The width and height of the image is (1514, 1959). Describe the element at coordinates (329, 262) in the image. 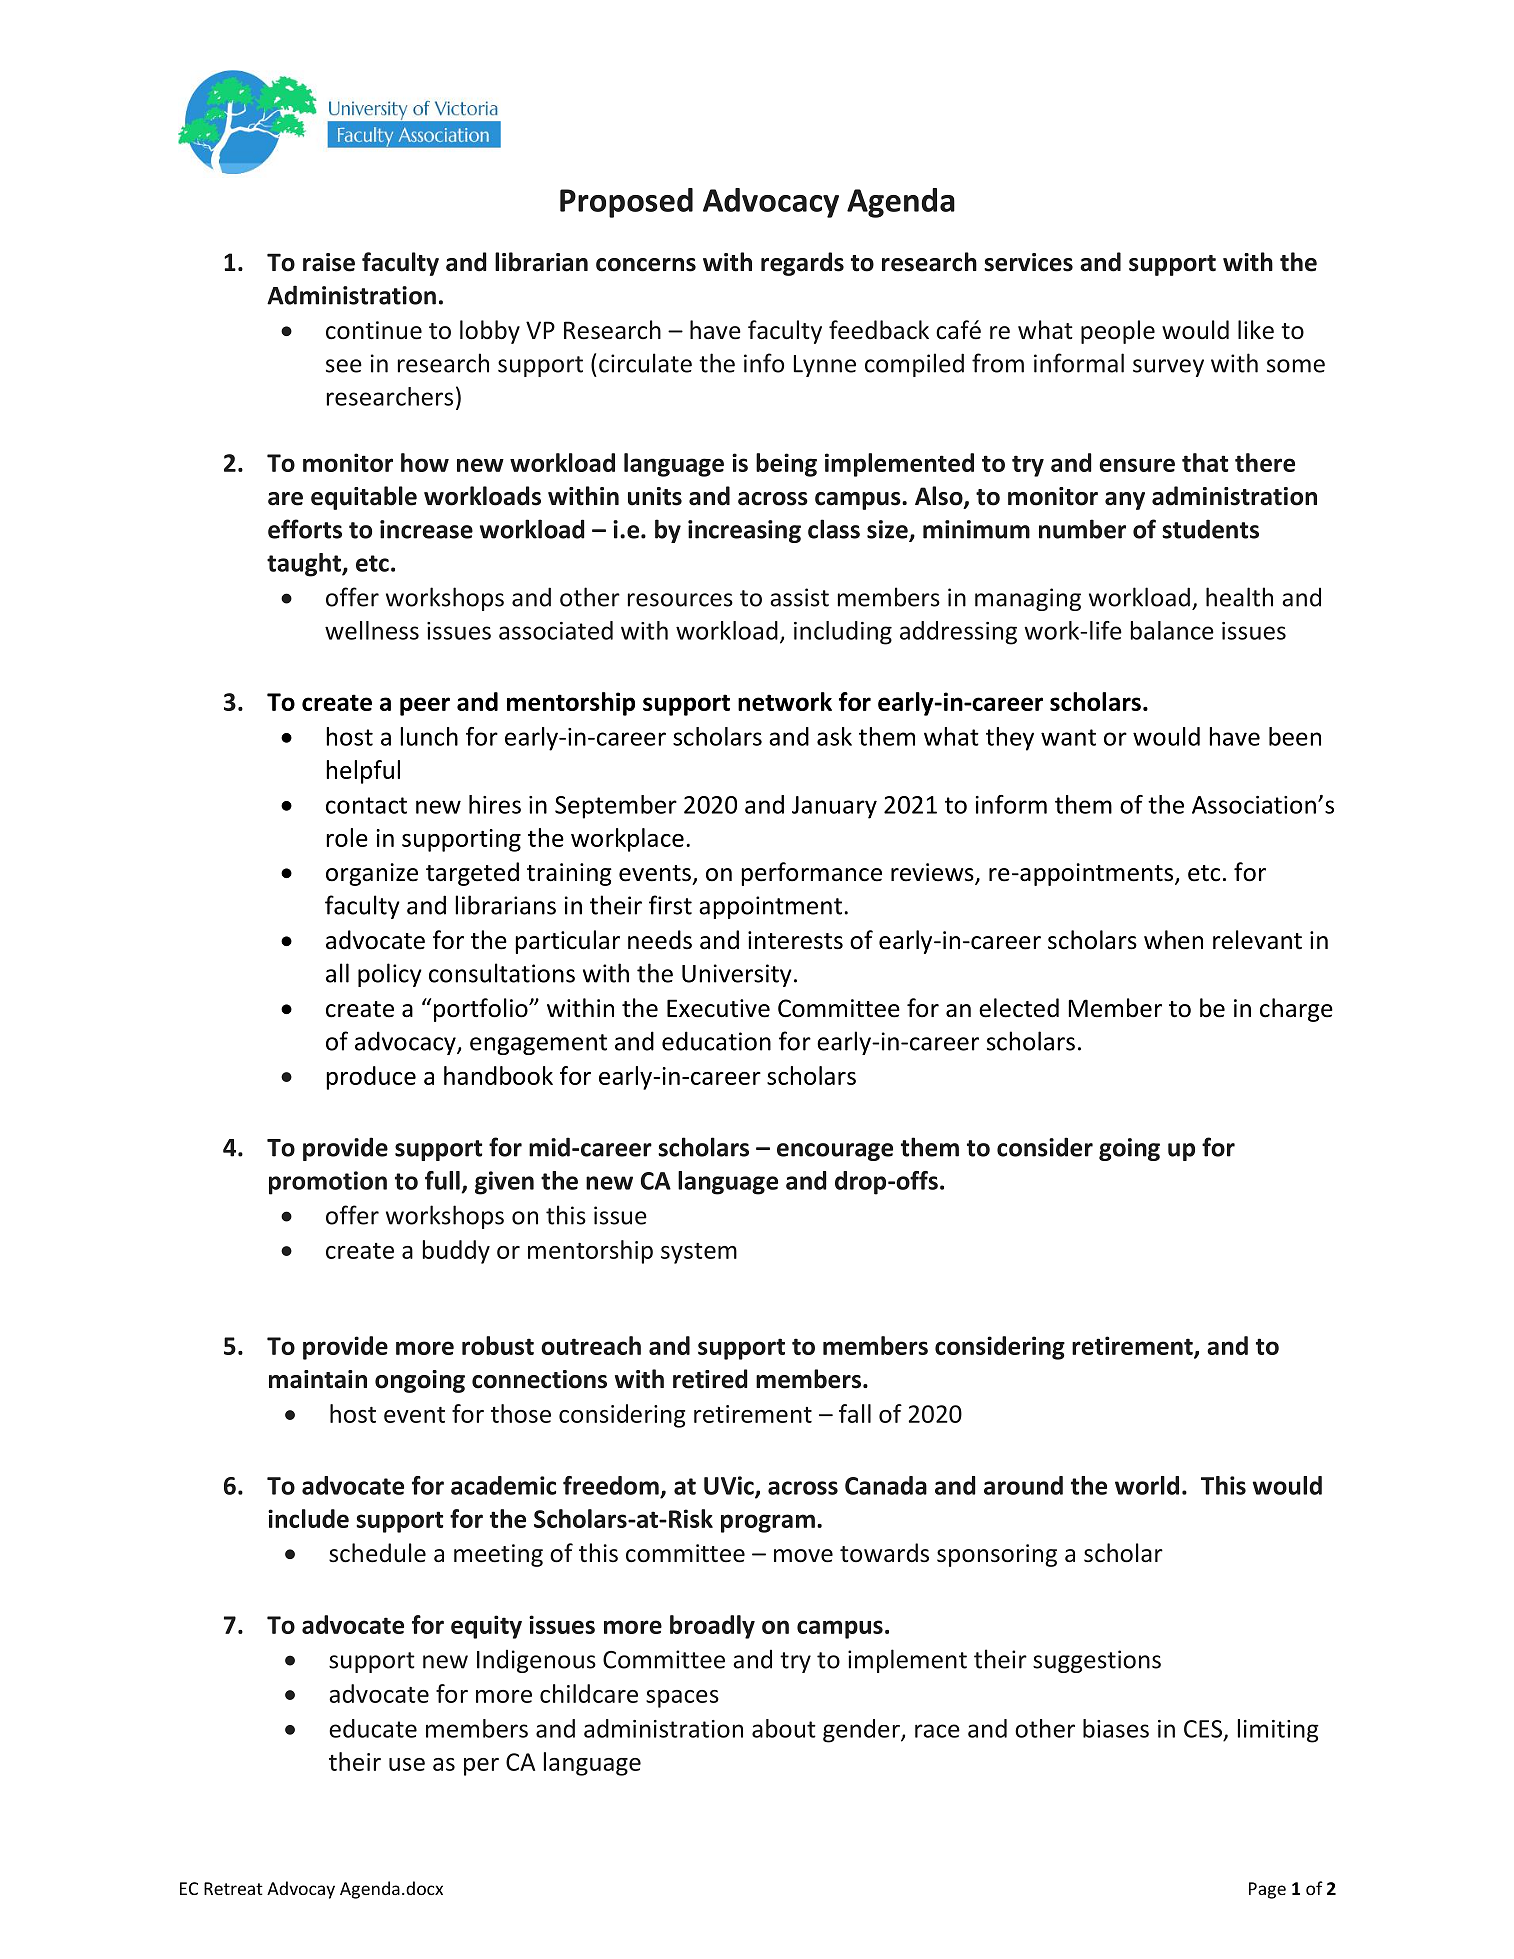

I see `raise` at that location.
